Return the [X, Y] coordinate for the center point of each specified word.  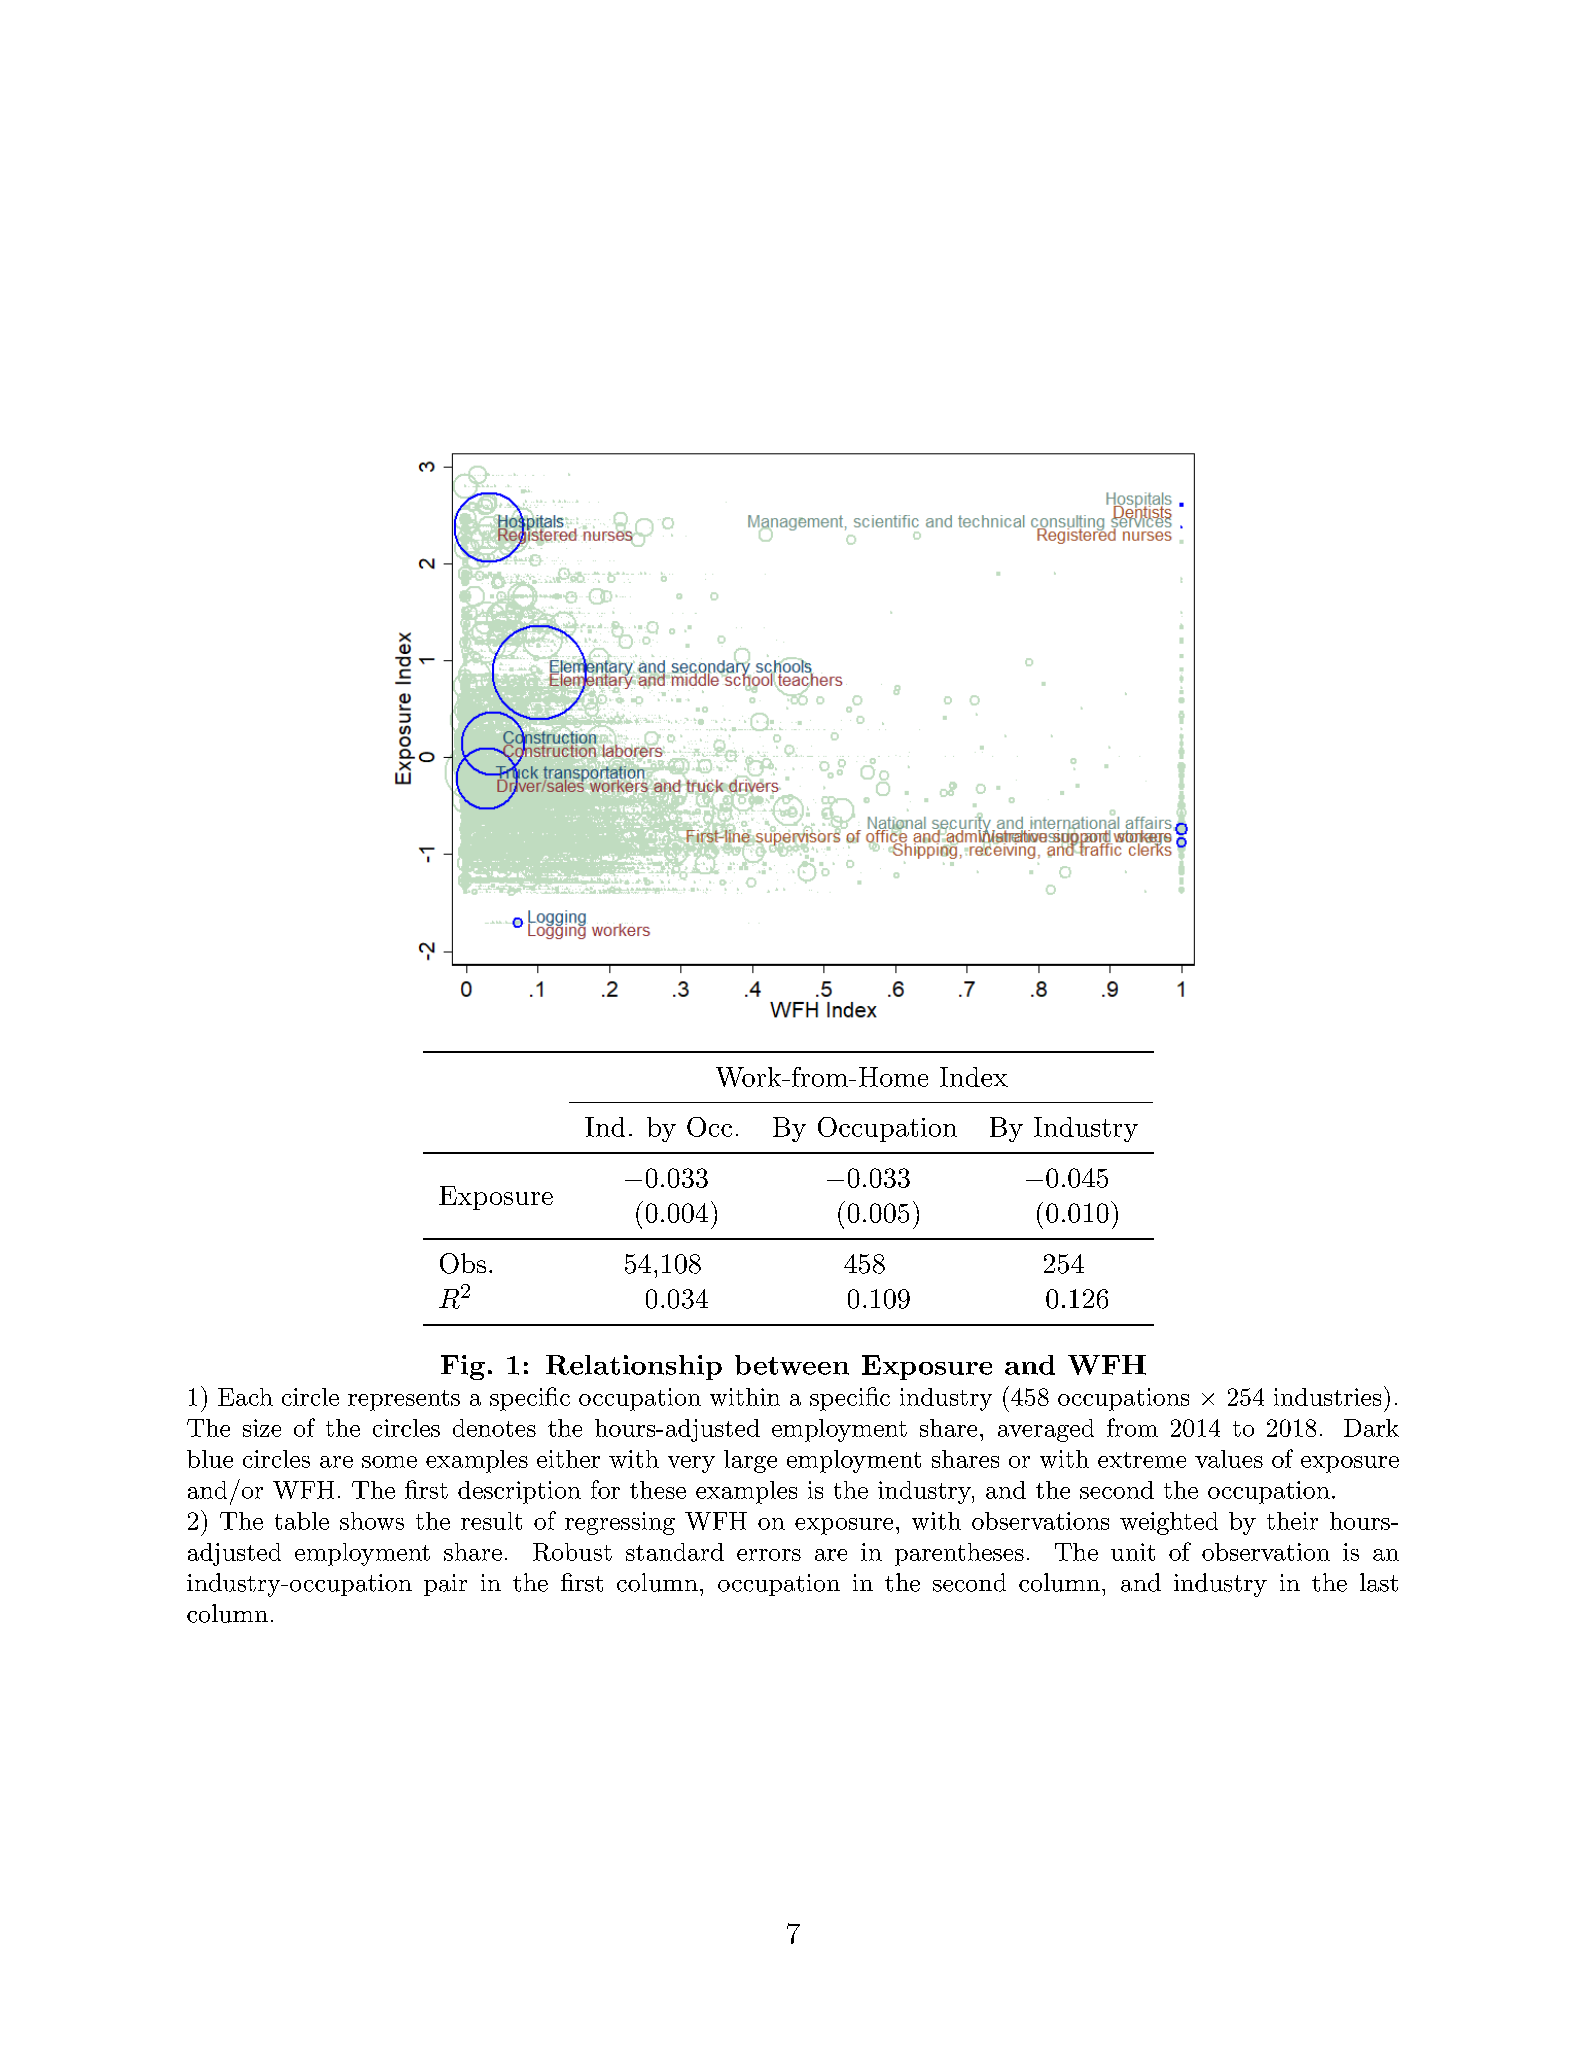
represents [404, 1400]
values [1229, 1459]
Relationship [634, 1367]
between [792, 1365]
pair [445, 1585]
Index [974, 1077]
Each [245, 1397]
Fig [463, 1367]
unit [1133, 1552]
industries [1327, 1397]
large [750, 1461]
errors [769, 1555]
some [389, 1462]
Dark [1371, 1428]
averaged [1046, 1430]
